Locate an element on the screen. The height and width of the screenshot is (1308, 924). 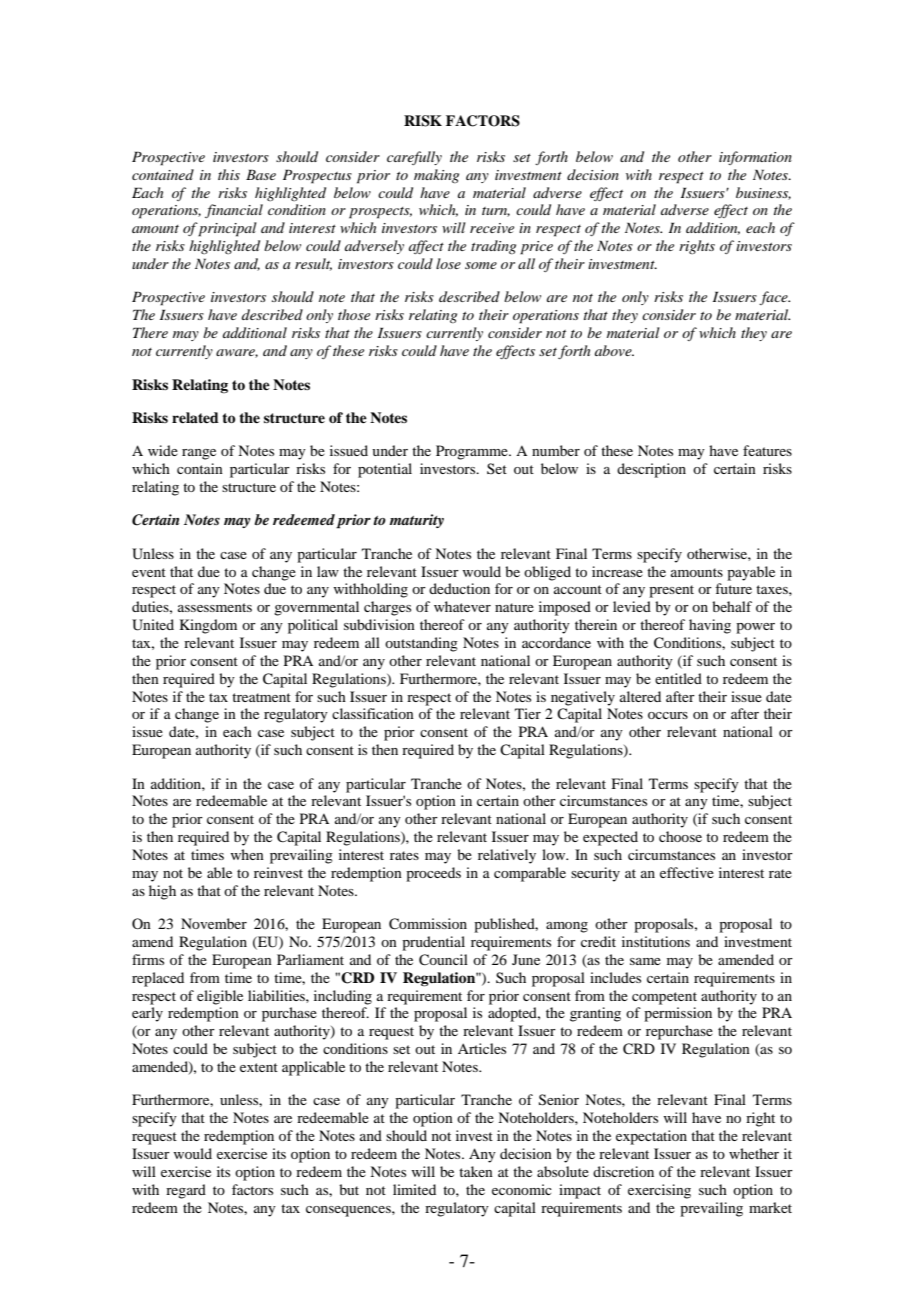
entitled is located at coordinates (678, 678).
